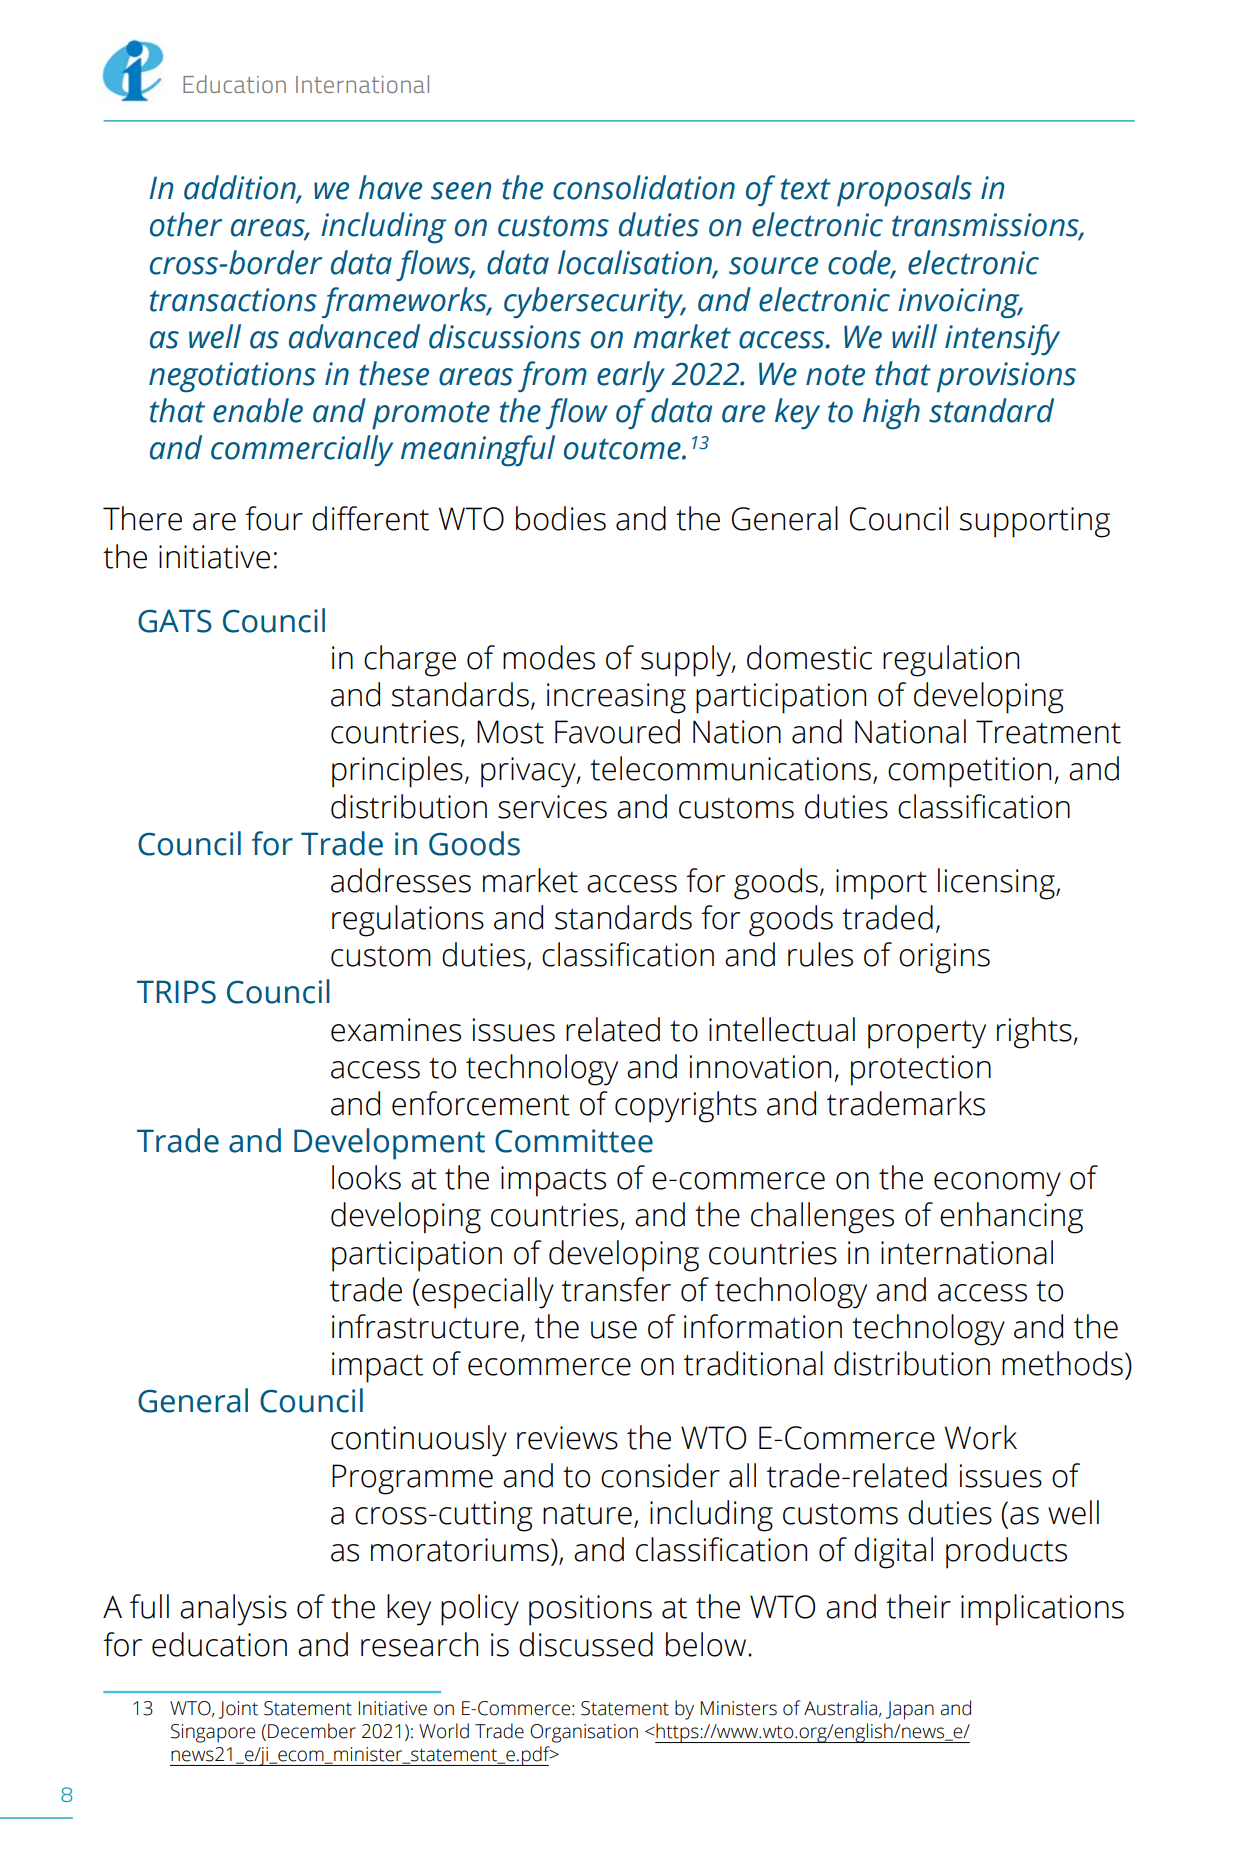 This page has height=1864, width=1236. Describe the element at coordinates (549, 657) in the page. I see `modes` at that location.
